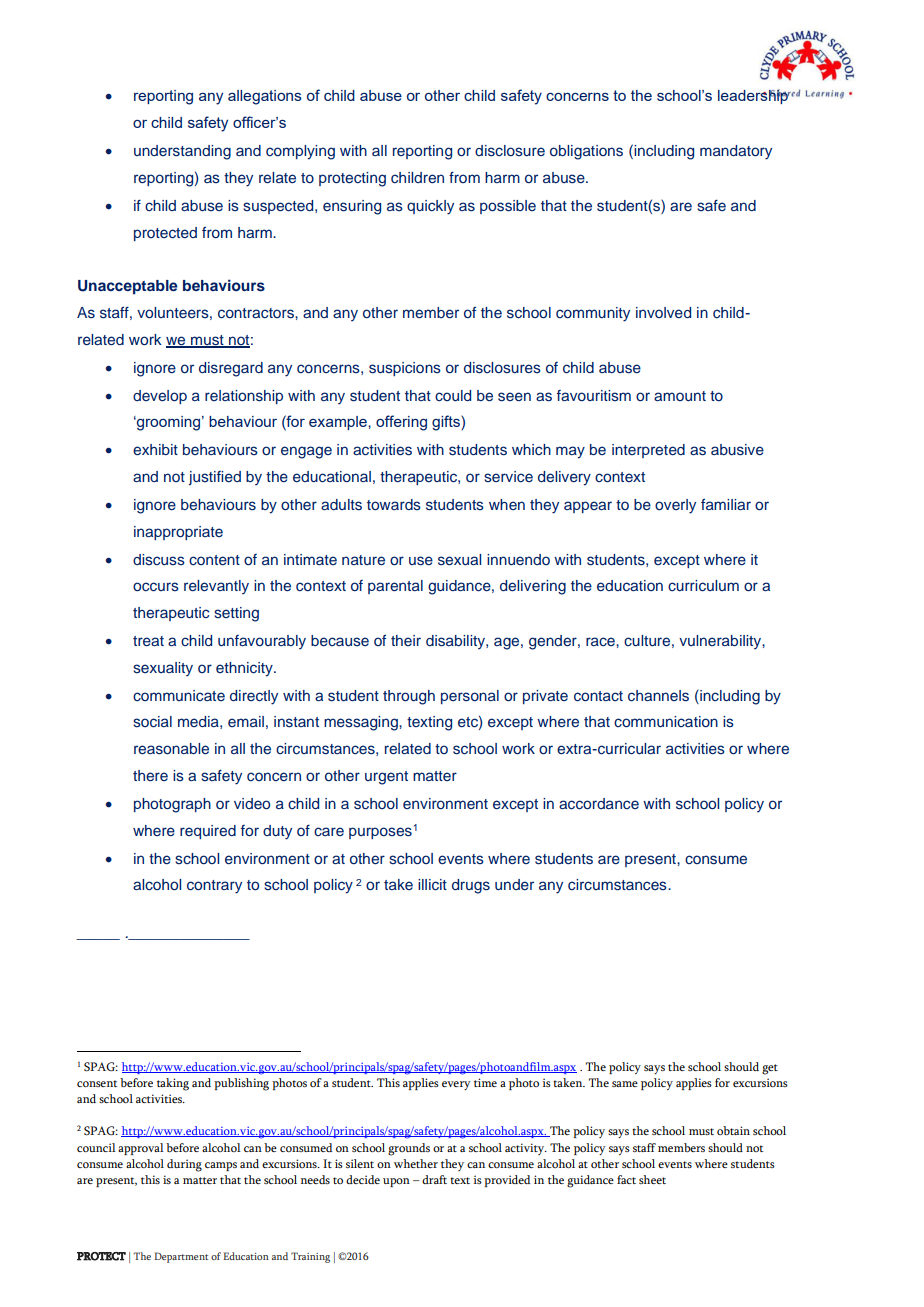  What do you see at coordinates (181, 1257) in the screenshot?
I see `Department` at bounding box center [181, 1257].
